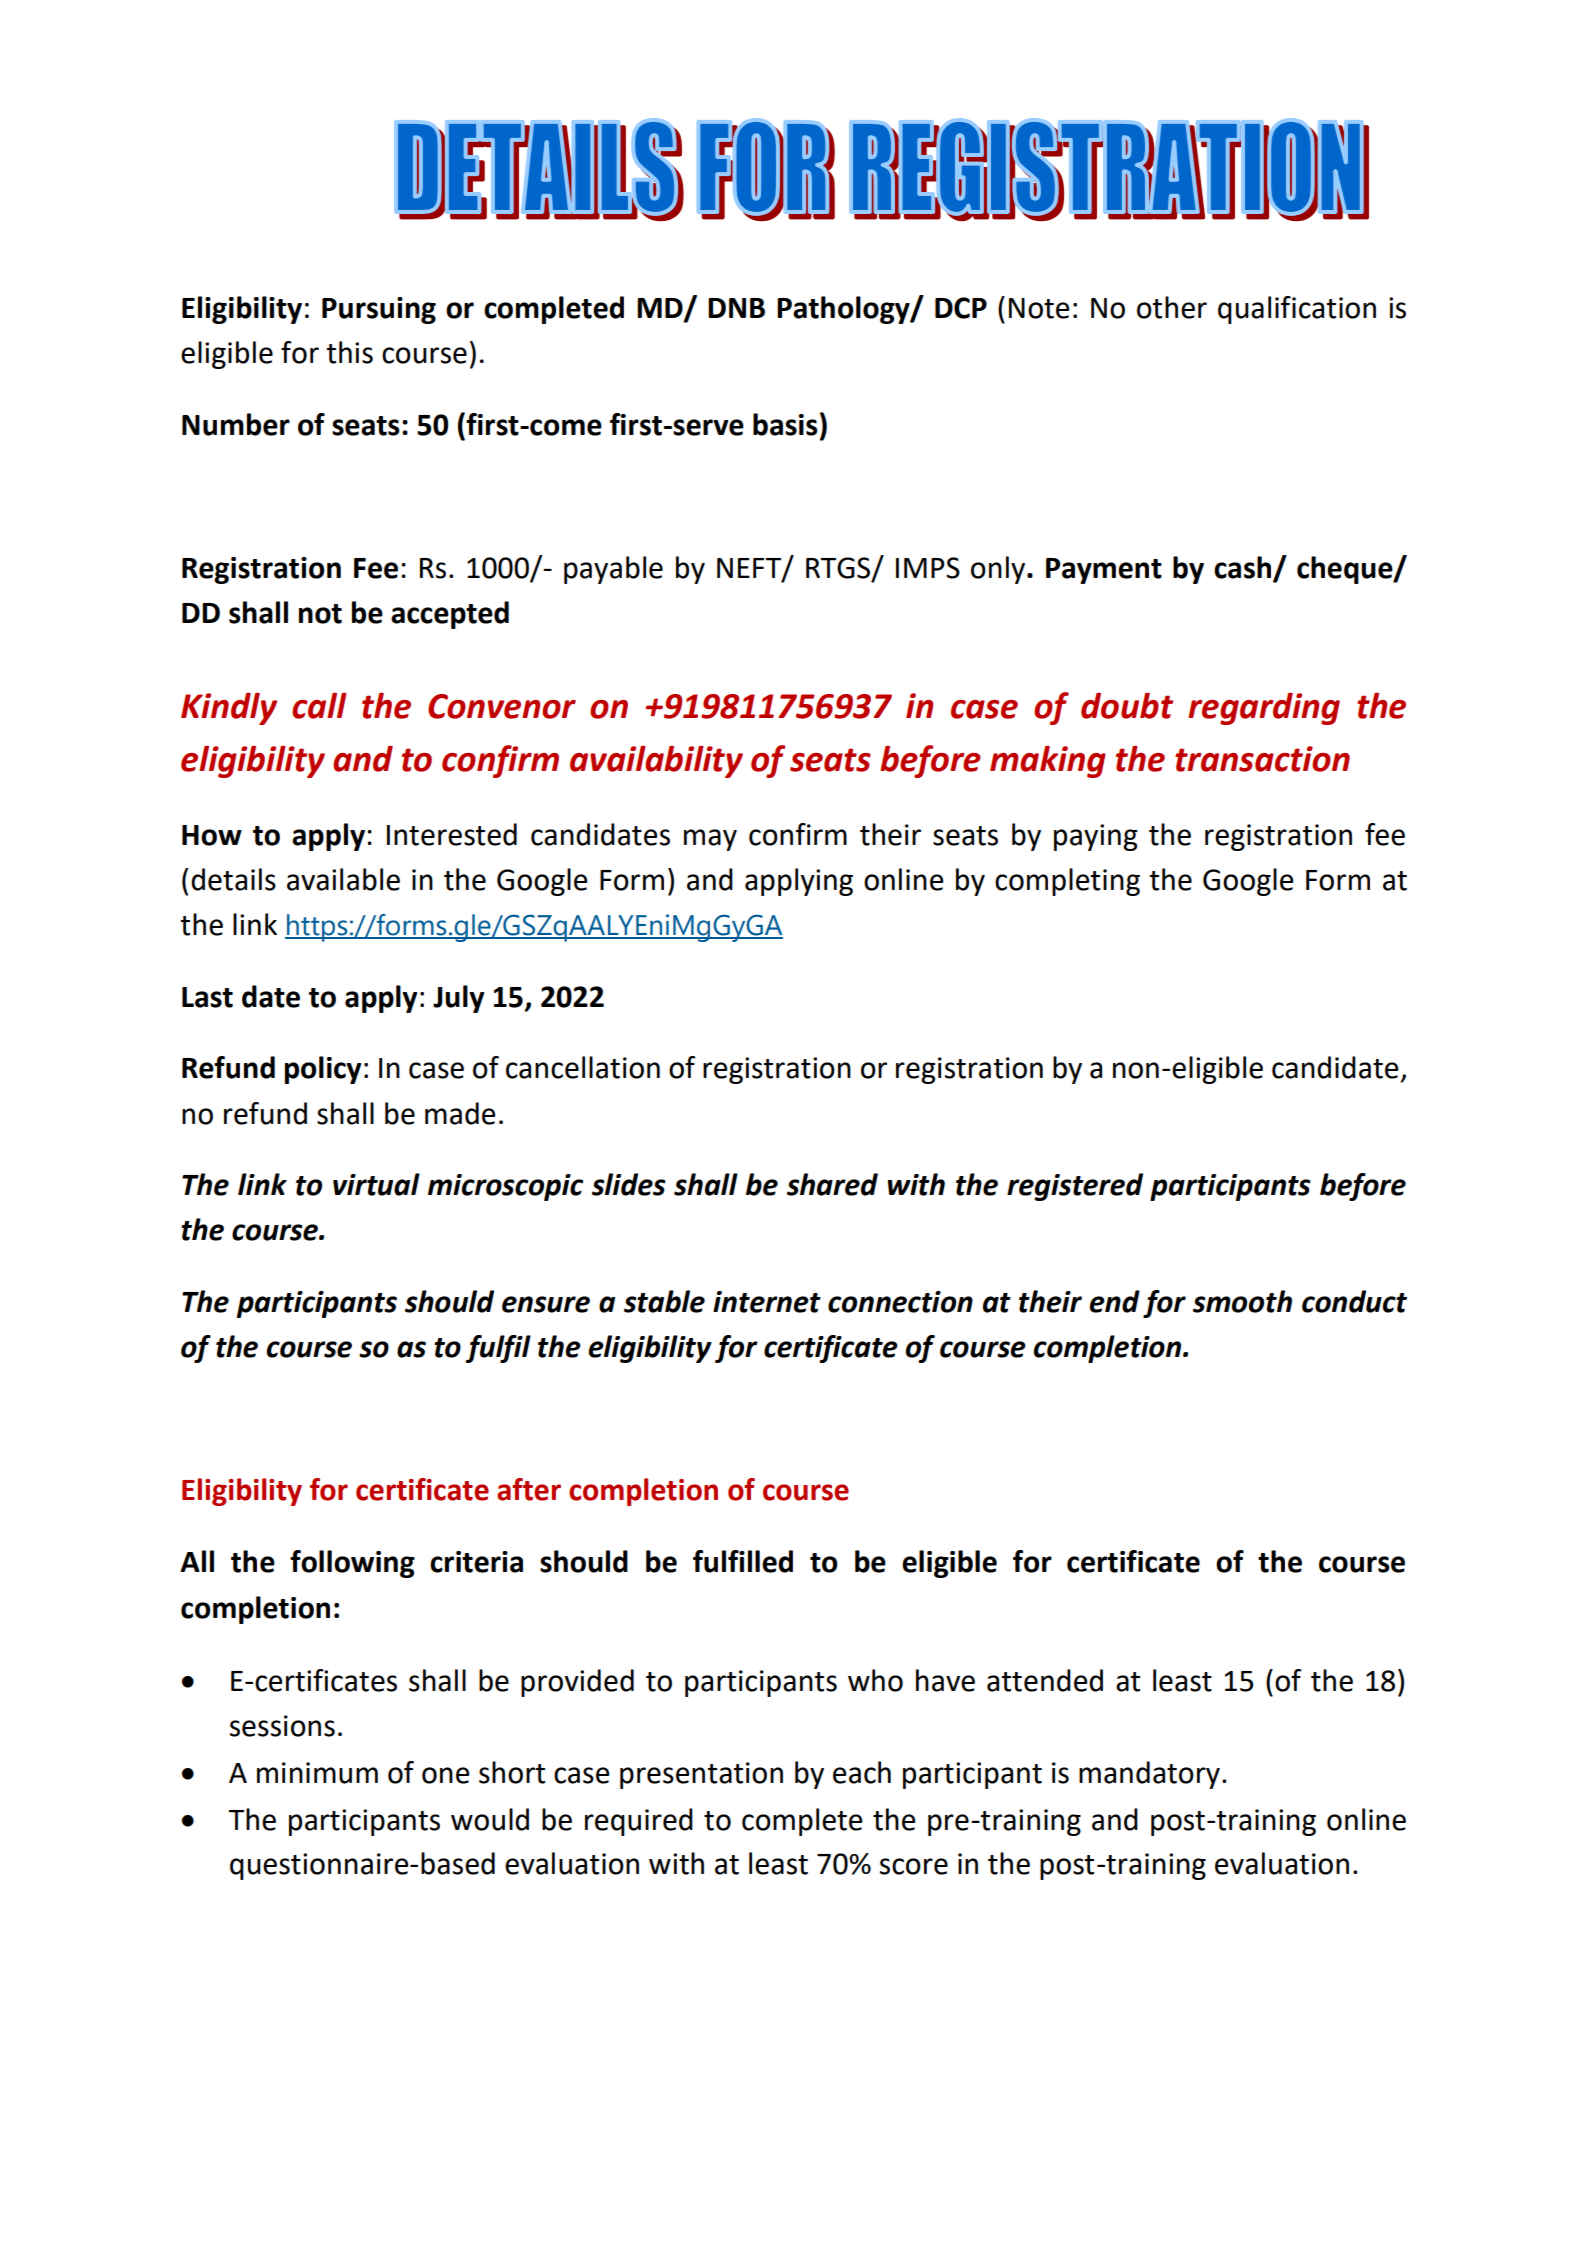 This screenshot has width=1591, height=2250. Describe the element at coordinates (1149, 1775) in the screenshot. I see `mandatory` at that location.
